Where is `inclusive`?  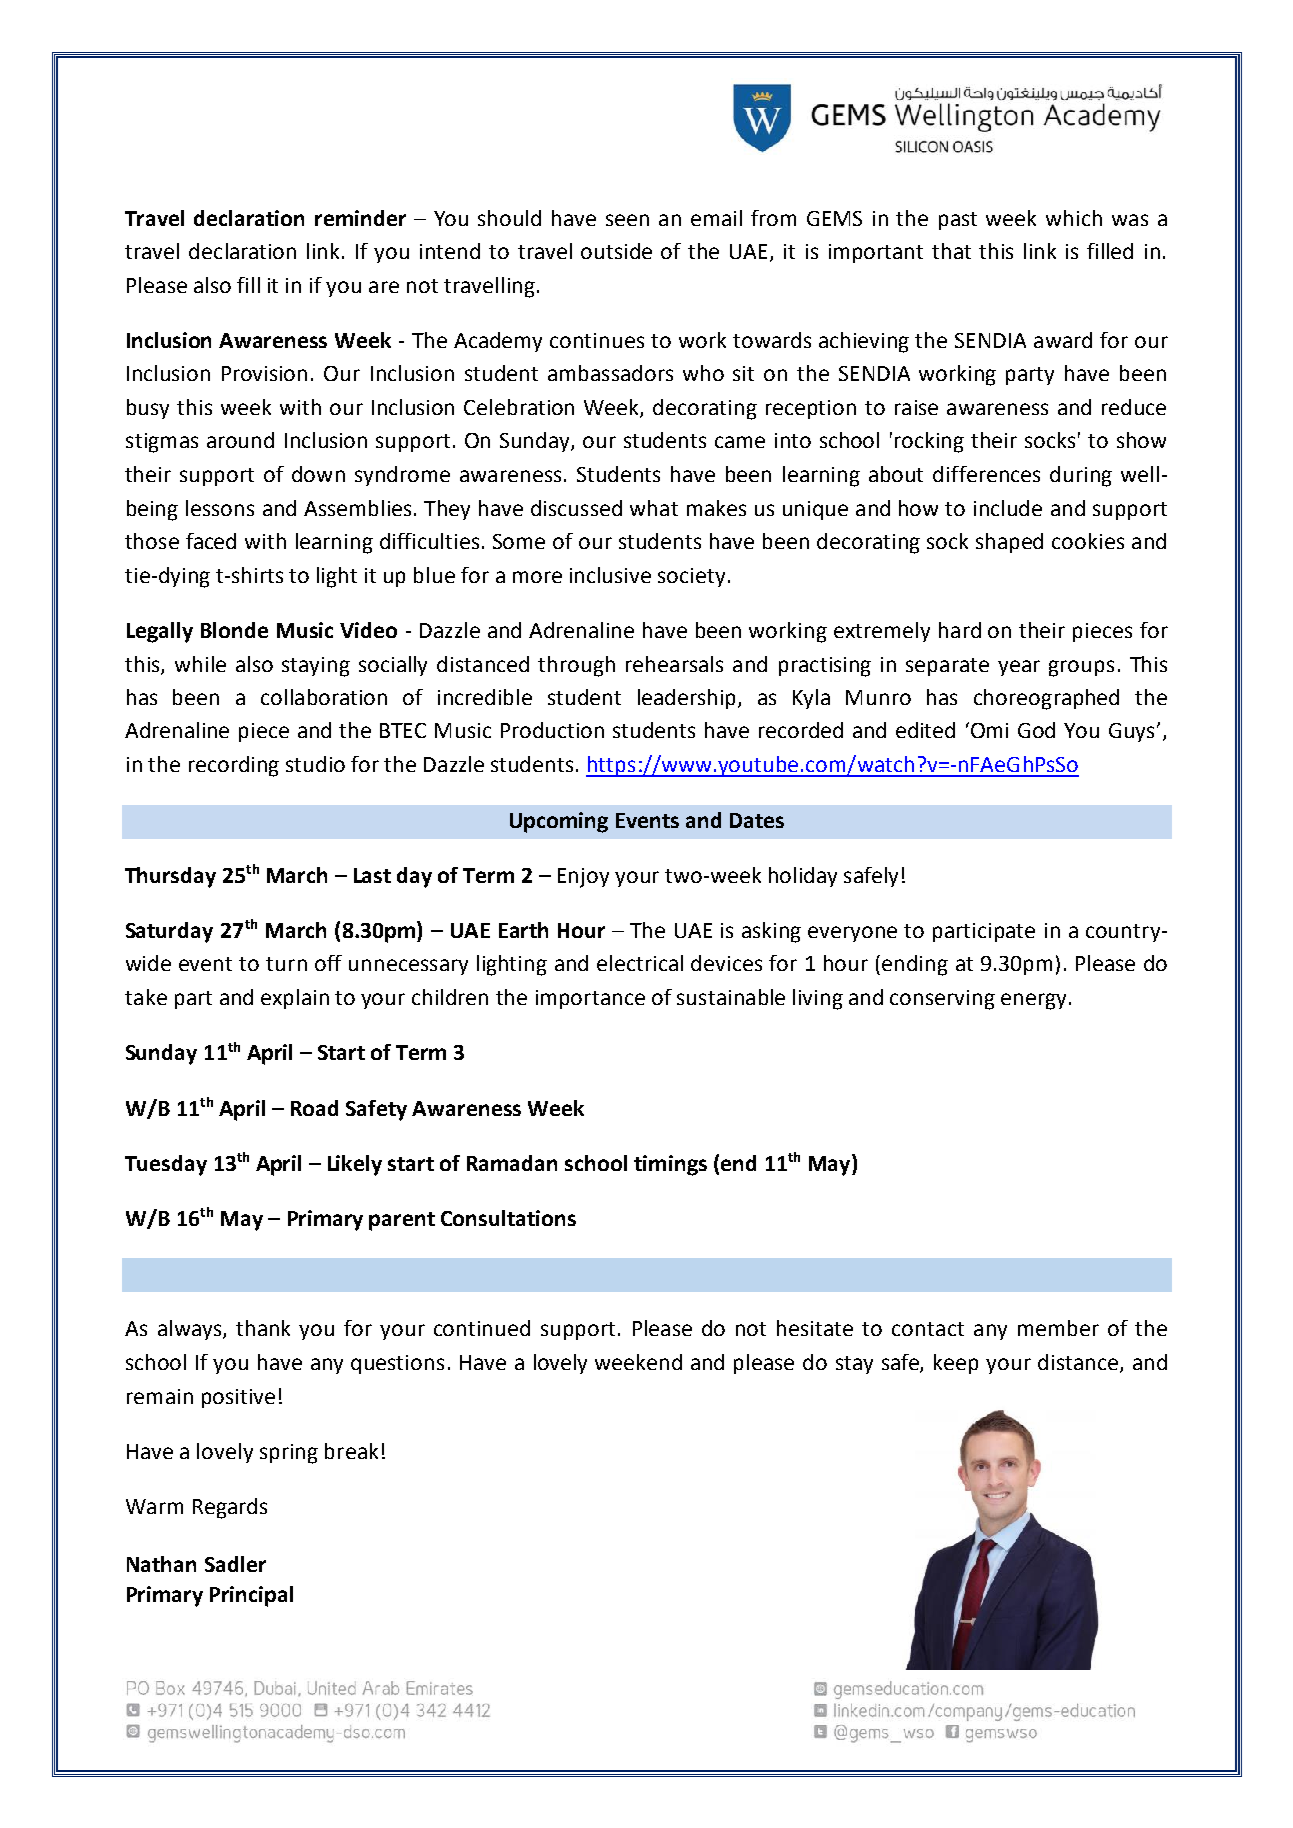
inclusive is located at coordinates (610, 575).
